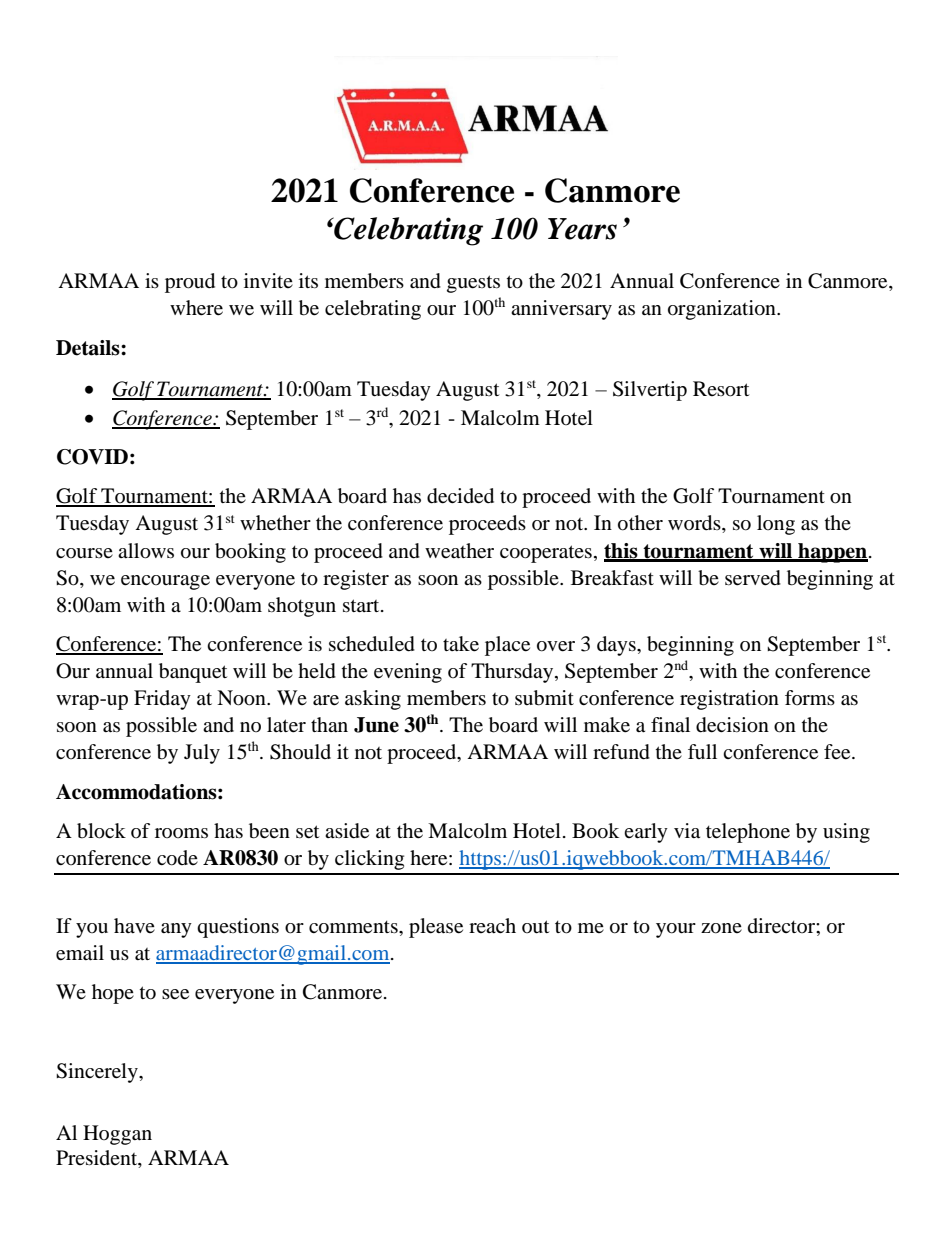  Describe the element at coordinates (376, 725) in the page. I see `June` at that location.
